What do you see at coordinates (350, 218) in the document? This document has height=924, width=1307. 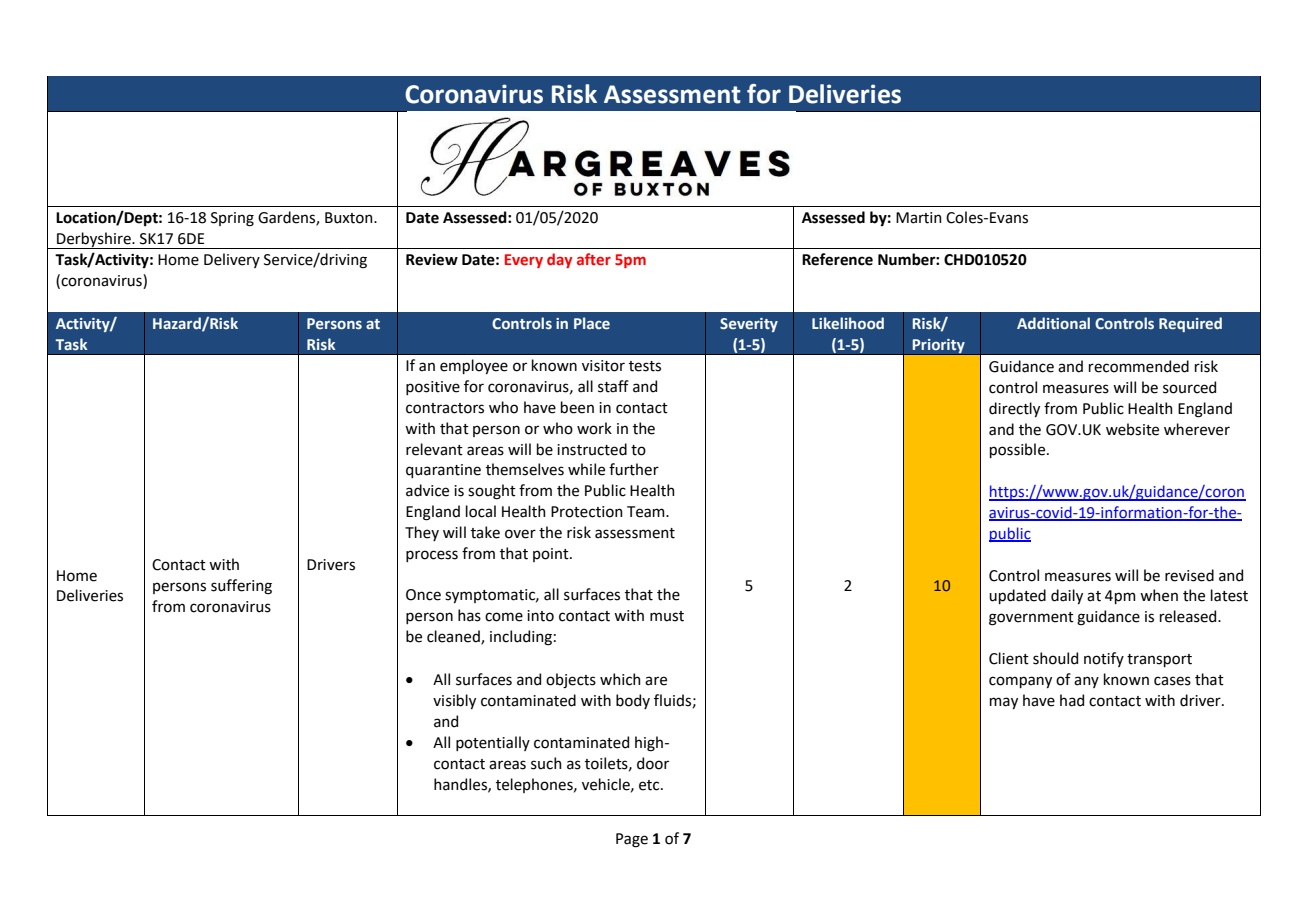 I see `Buxton` at bounding box center [350, 218].
